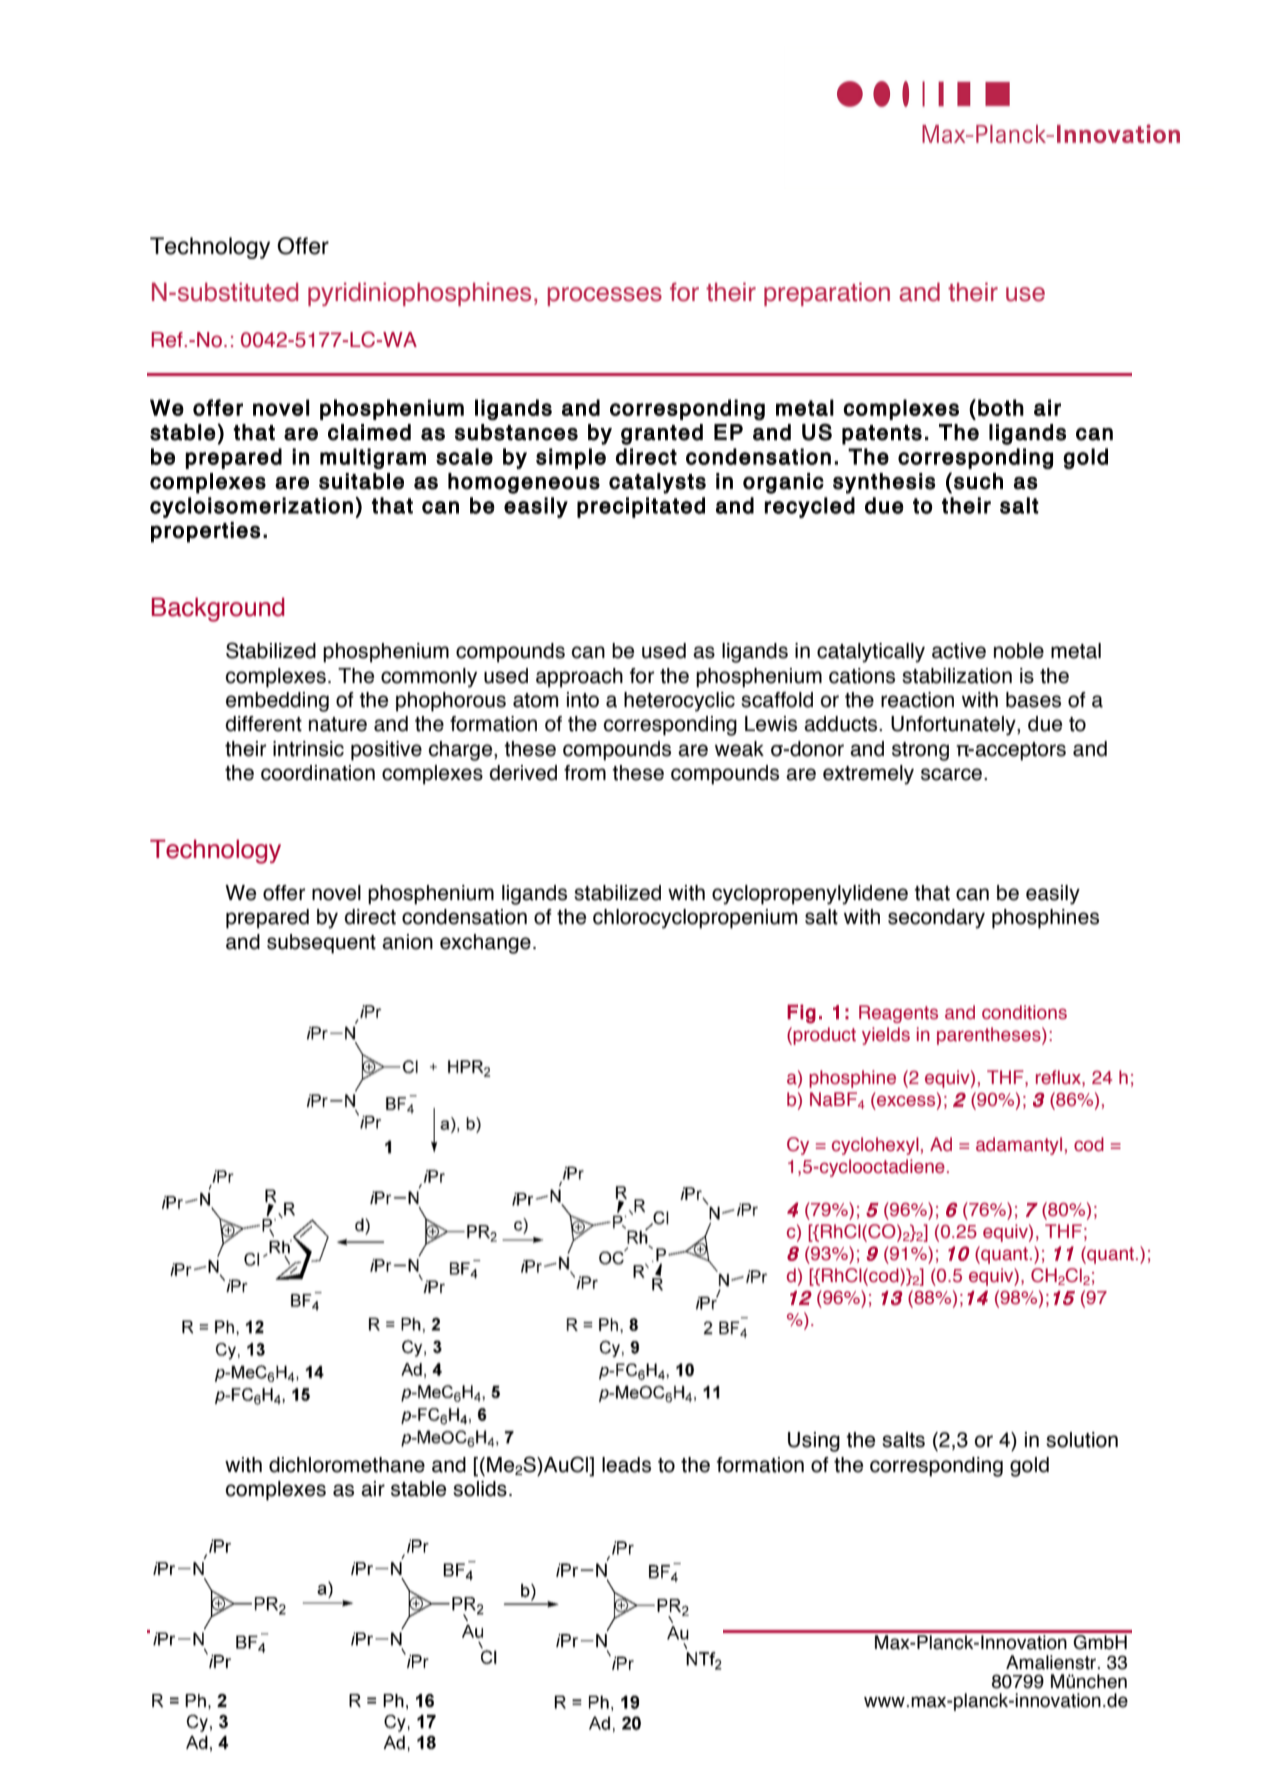  Describe the element at coordinates (347, 1465) in the document. I see `dichloromethane` at that location.
